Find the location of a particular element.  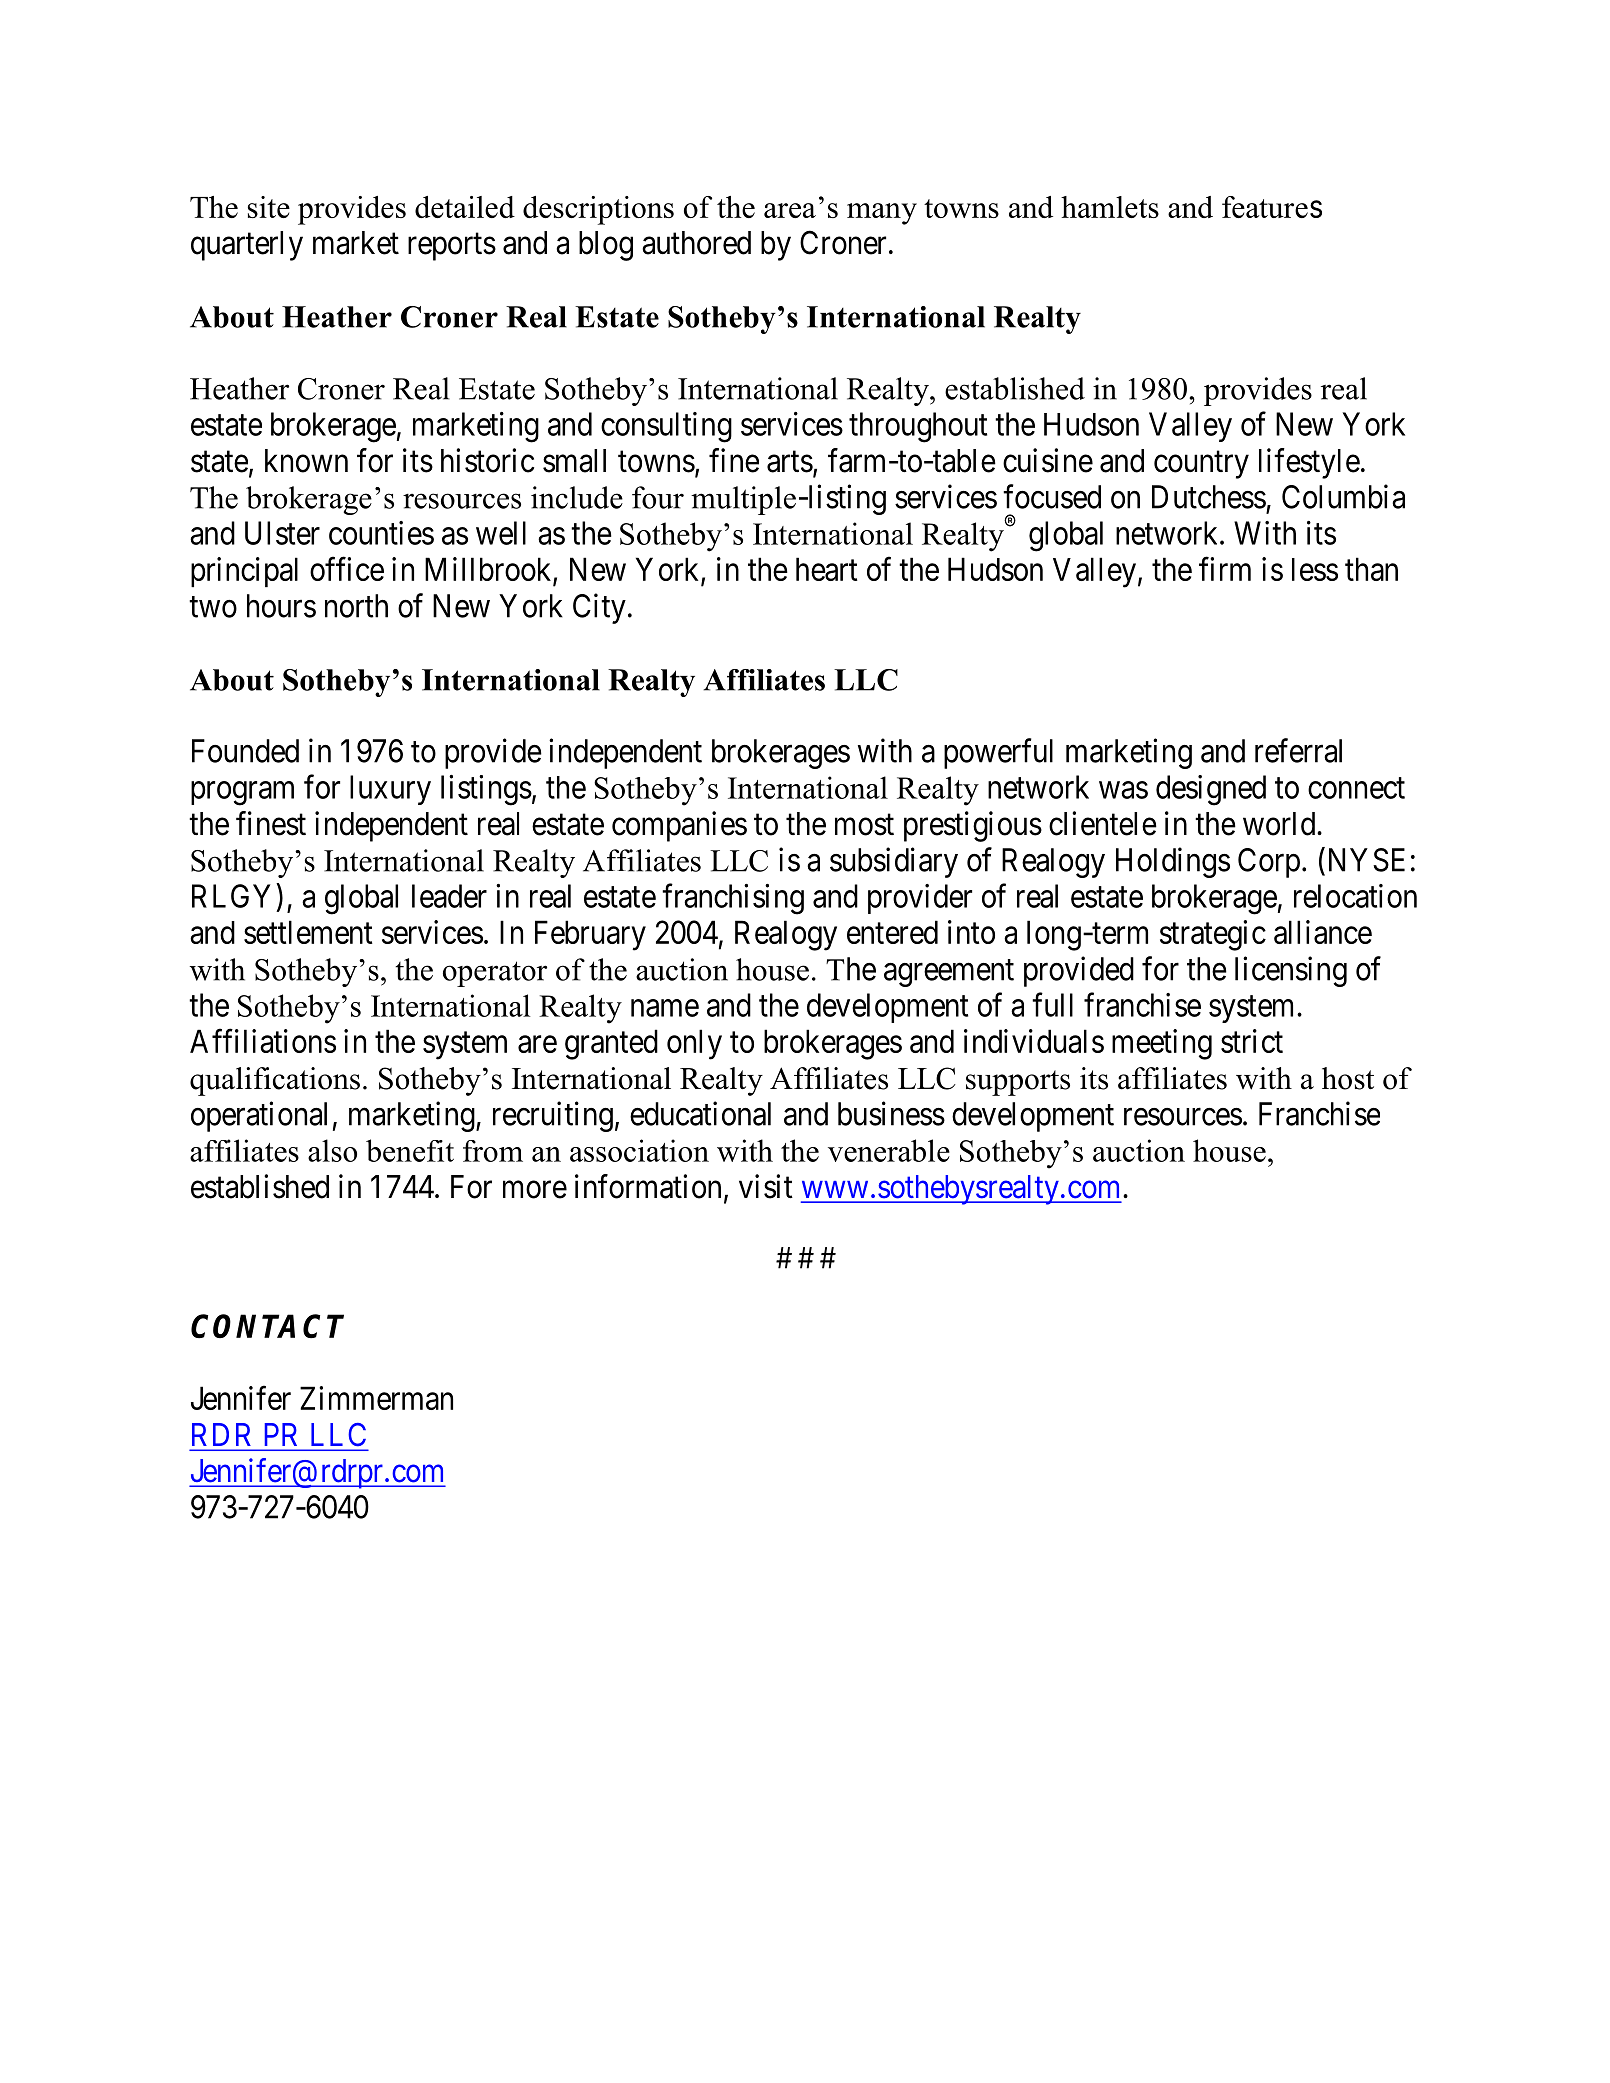

most is located at coordinates (864, 825).
